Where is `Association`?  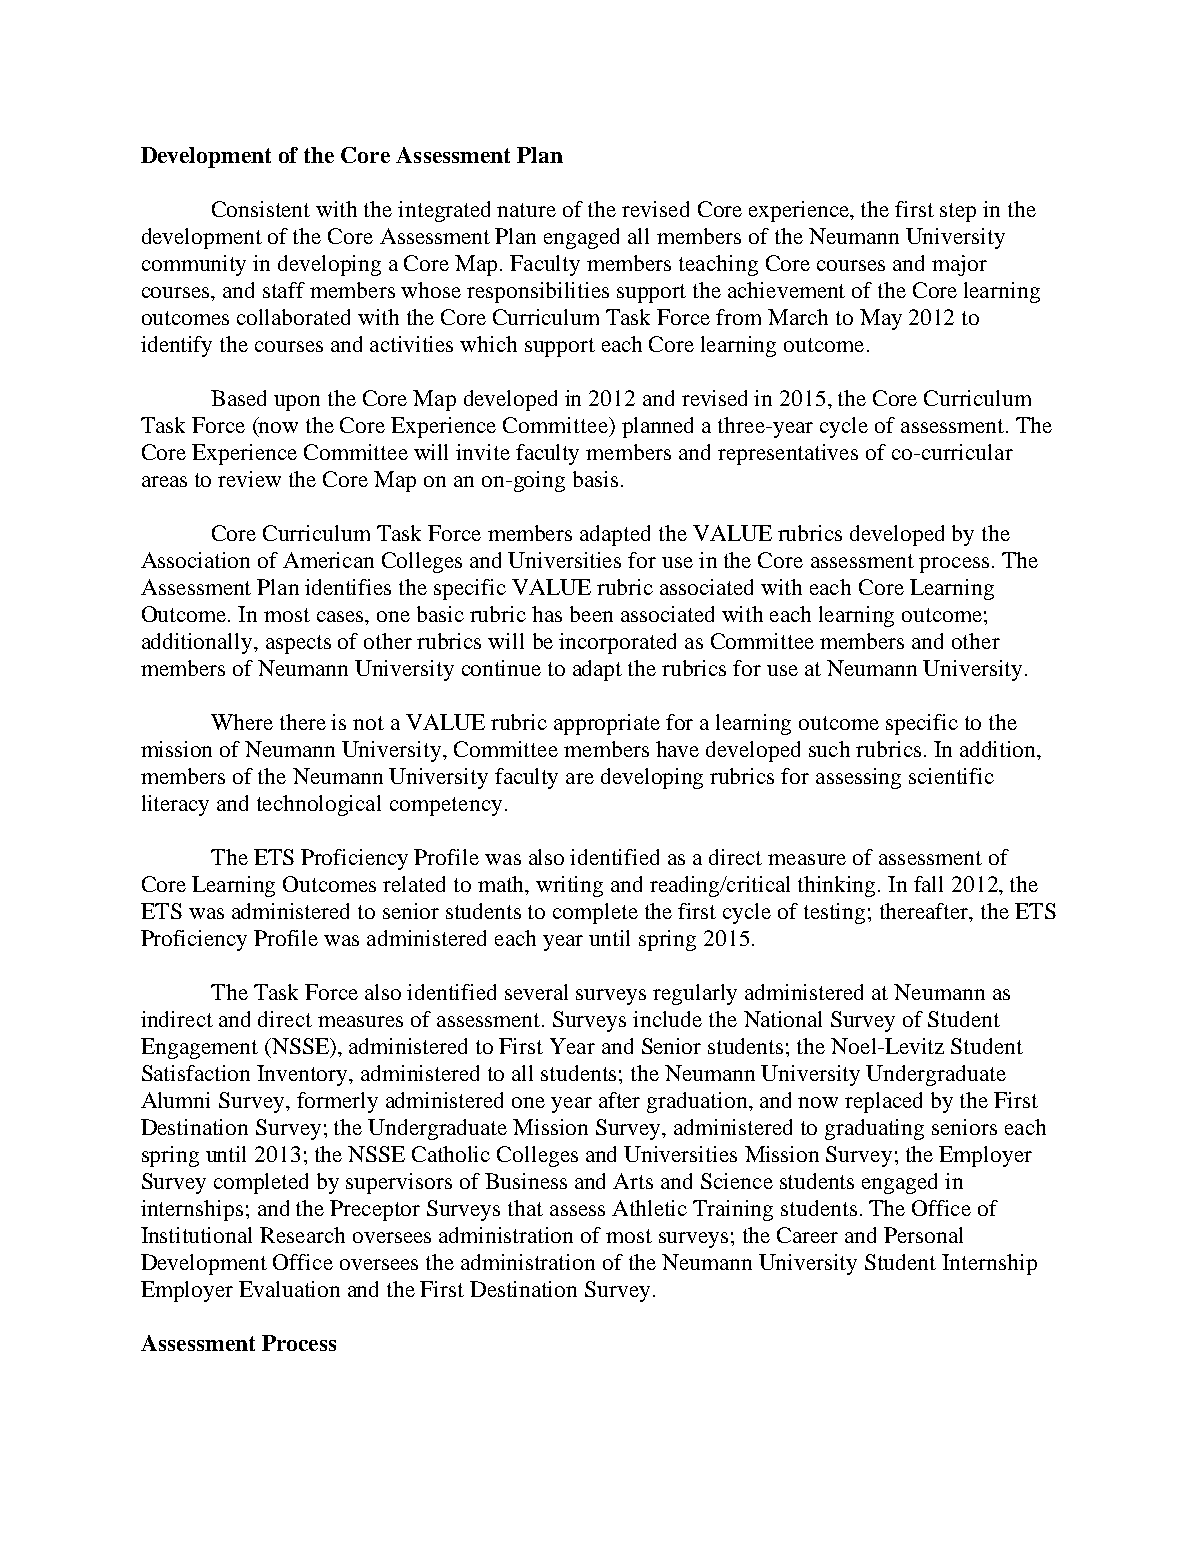
Association is located at coordinates (195, 560).
